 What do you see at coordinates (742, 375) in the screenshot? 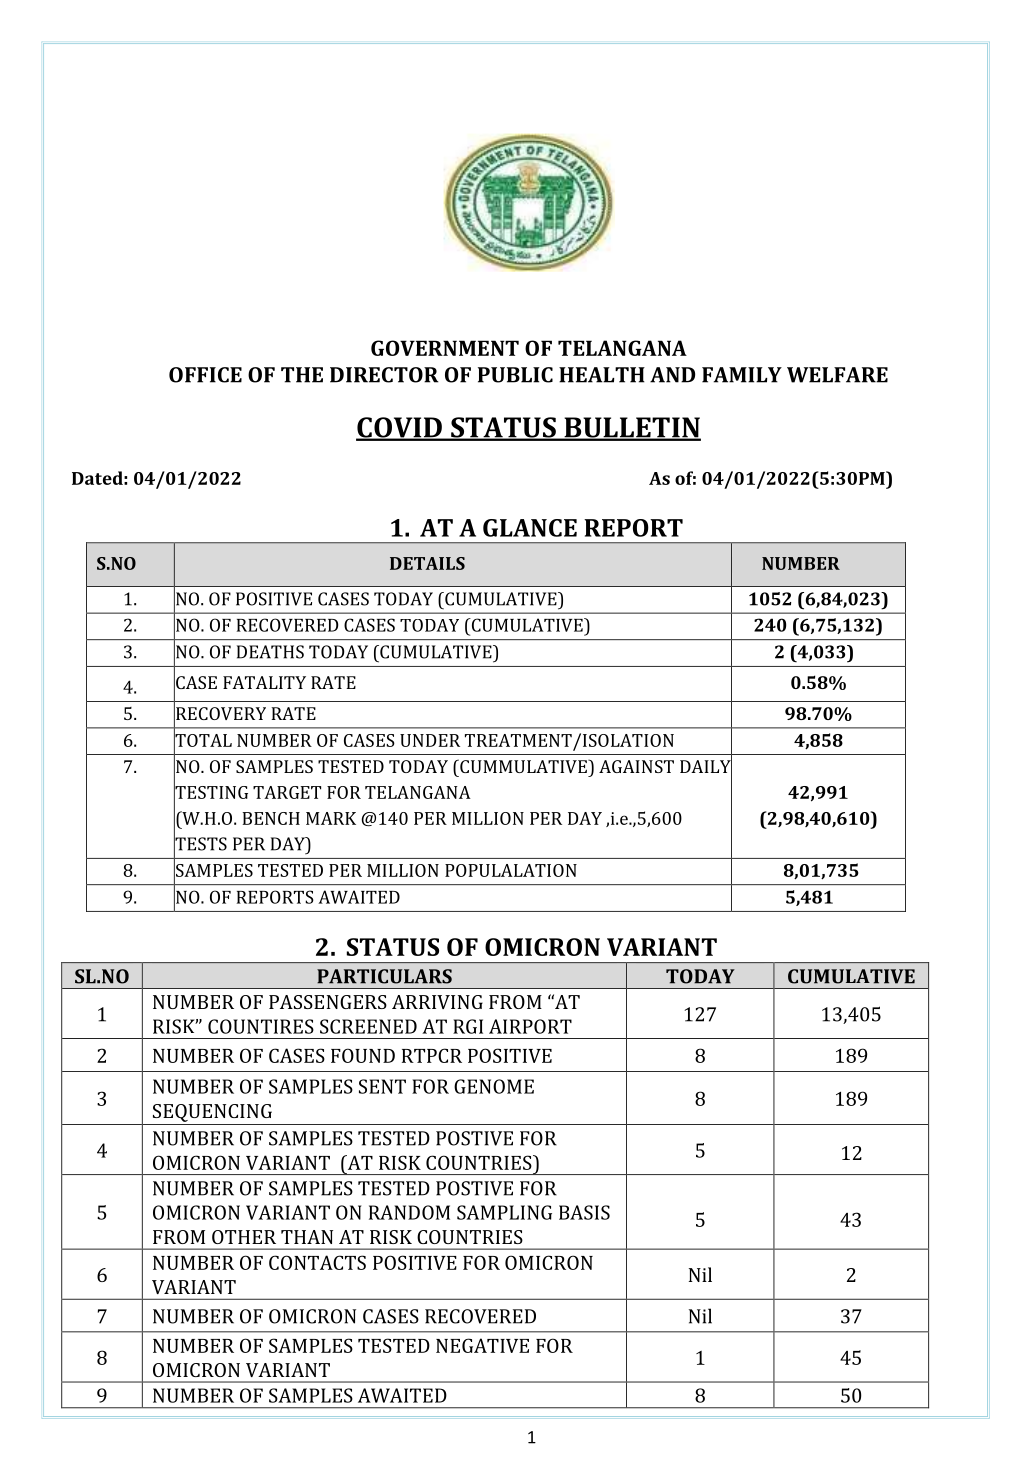
I see `FAMILY` at bounding box center [742, 375].
